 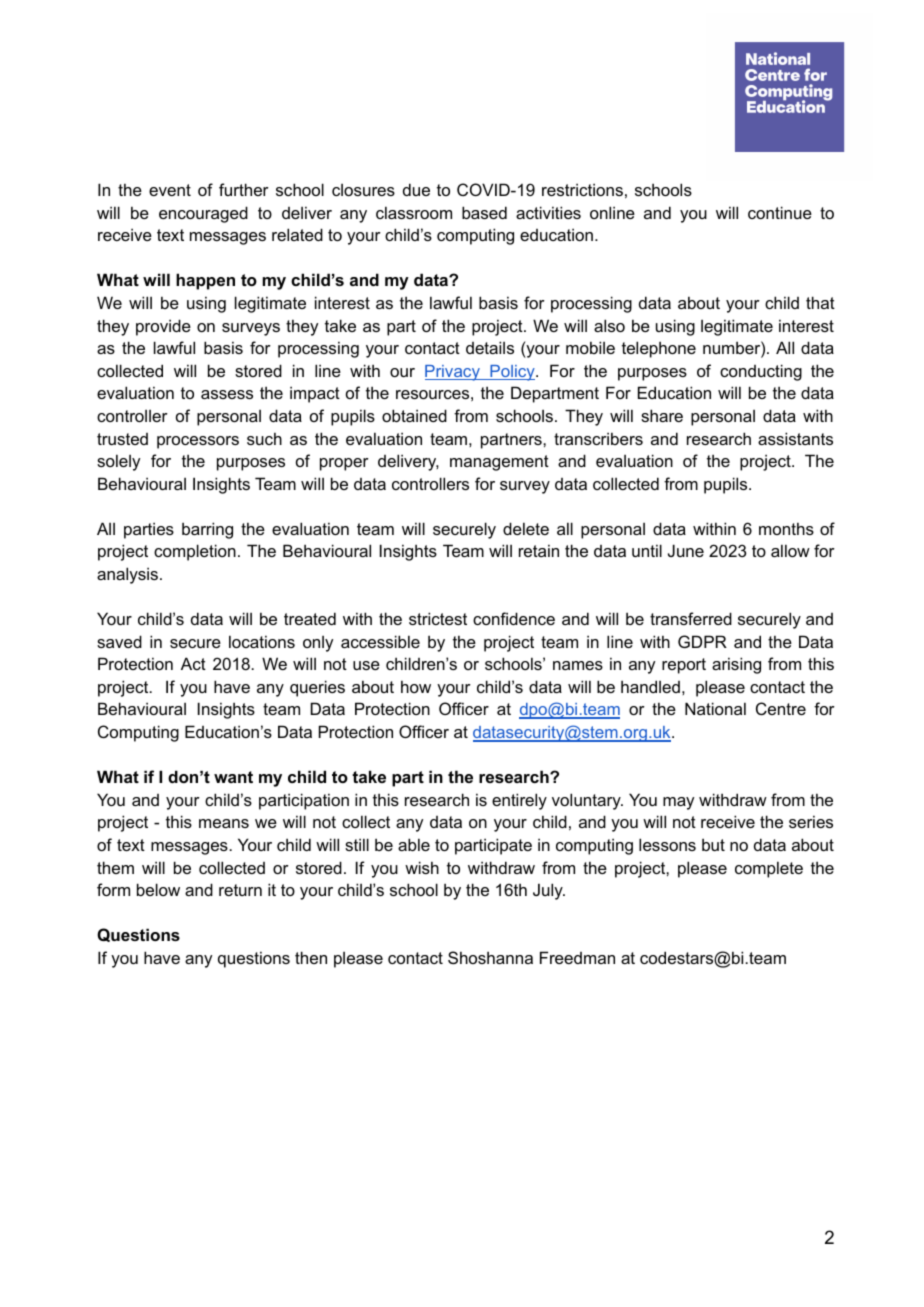 What do you see at coordinates (715, 708) in the screenshot?
I see `National` at bounding box center [715, 708].
